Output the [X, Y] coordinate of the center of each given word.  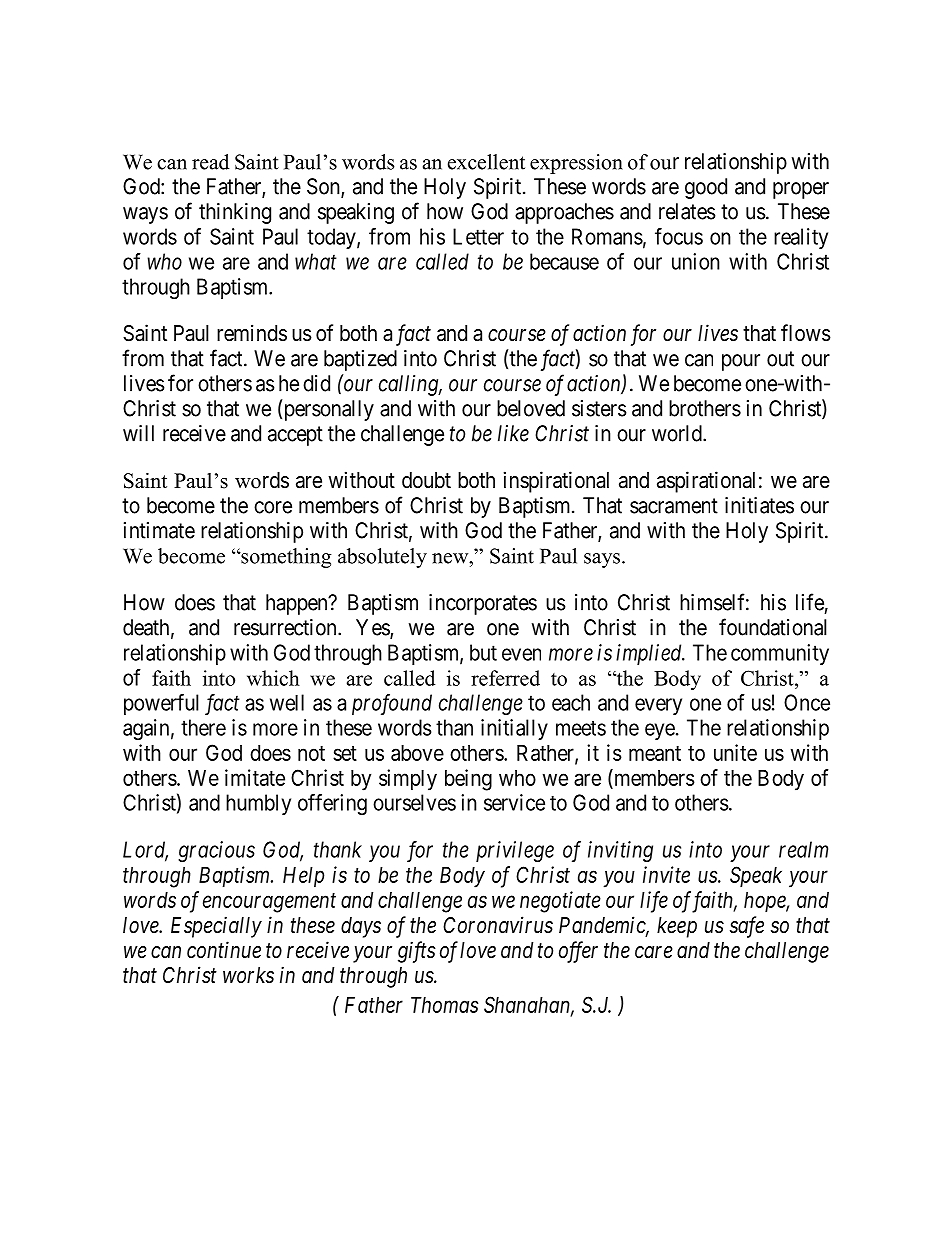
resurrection [286, 627]
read [210, 162]
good [706, 188]
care [654, 952]
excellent [486, 162]
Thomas [444, 1005]
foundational [773, 627]
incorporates [483, 604]
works [248, 975]
